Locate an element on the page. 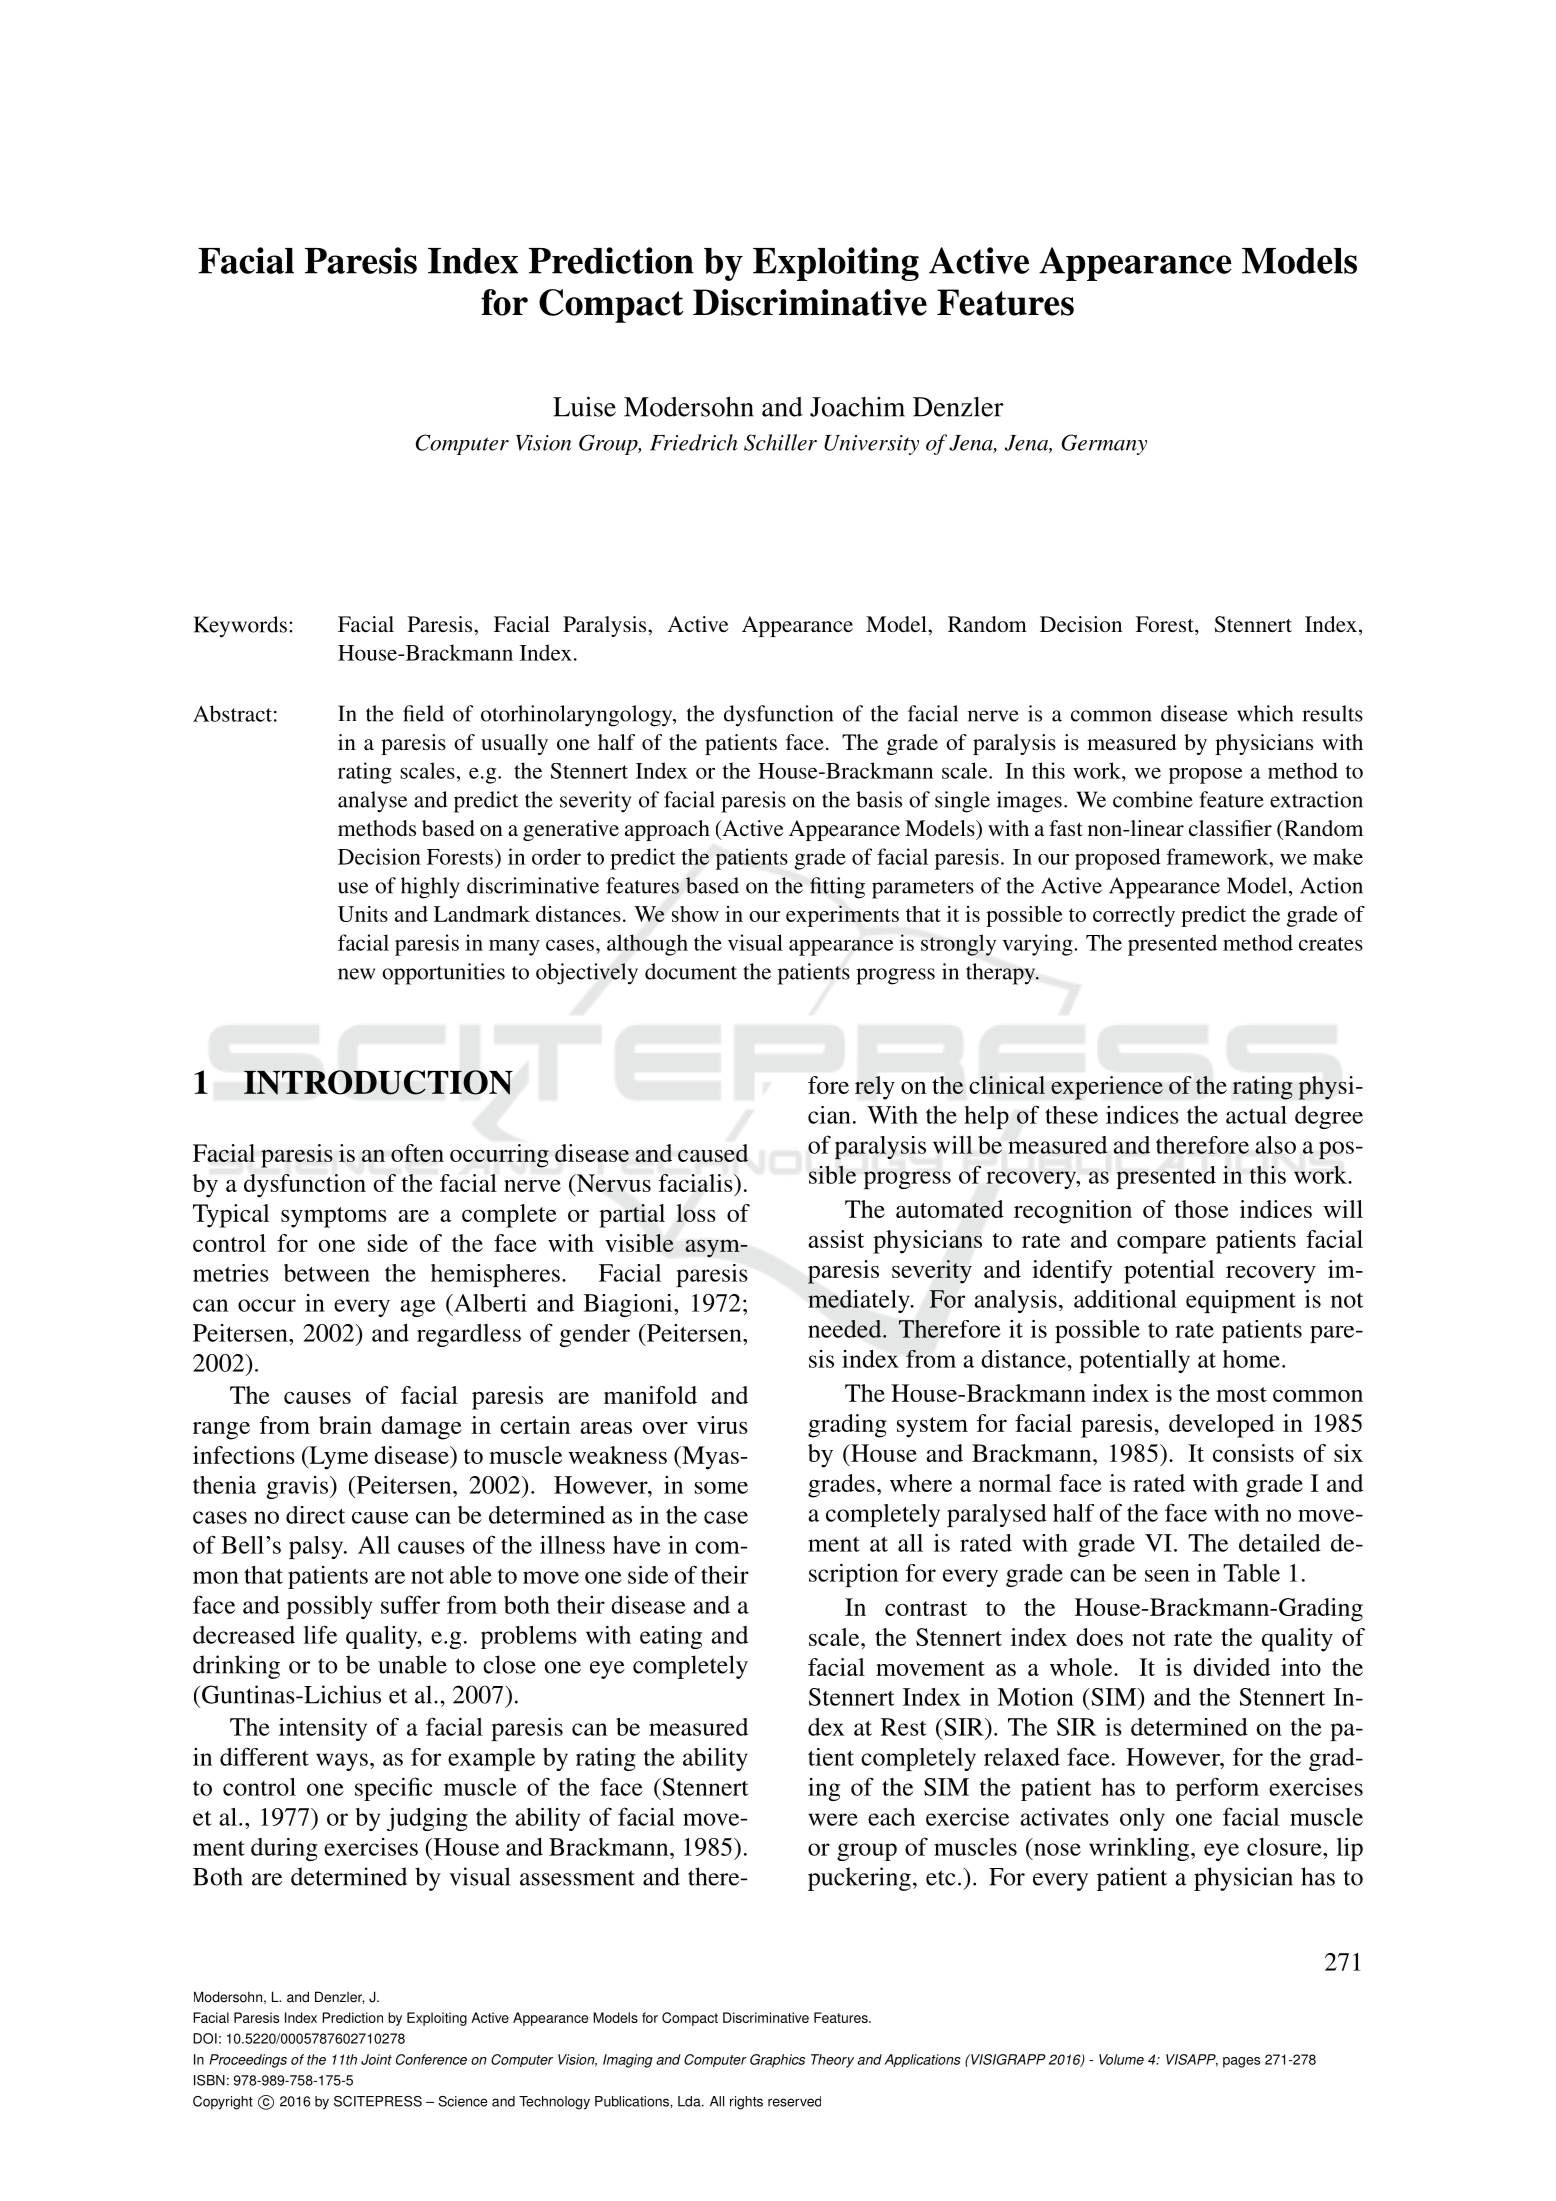 The image size is (1556, 2201). virus is located at coordinates (722, 1425).
